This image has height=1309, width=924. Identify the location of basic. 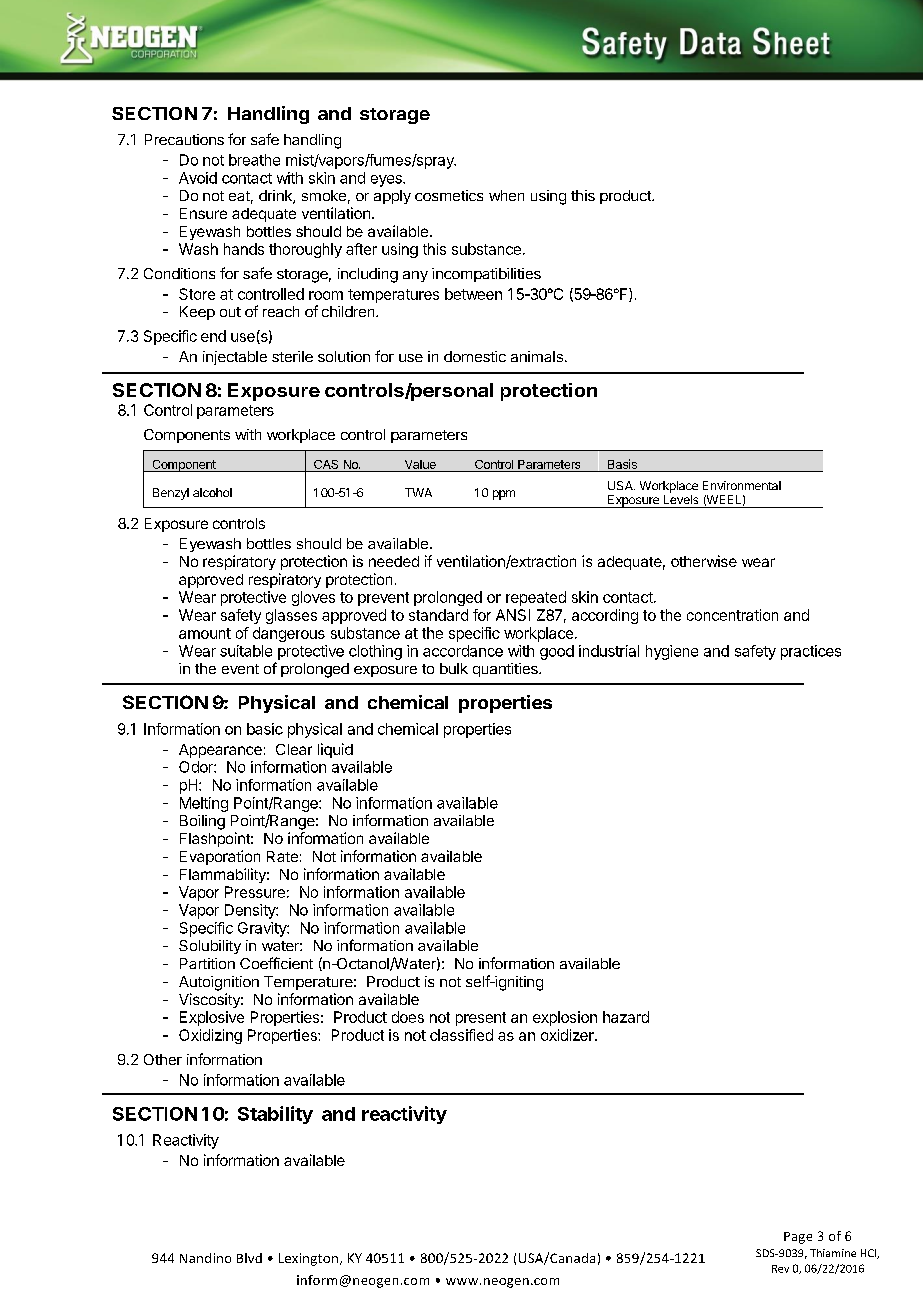
(265, 729).
